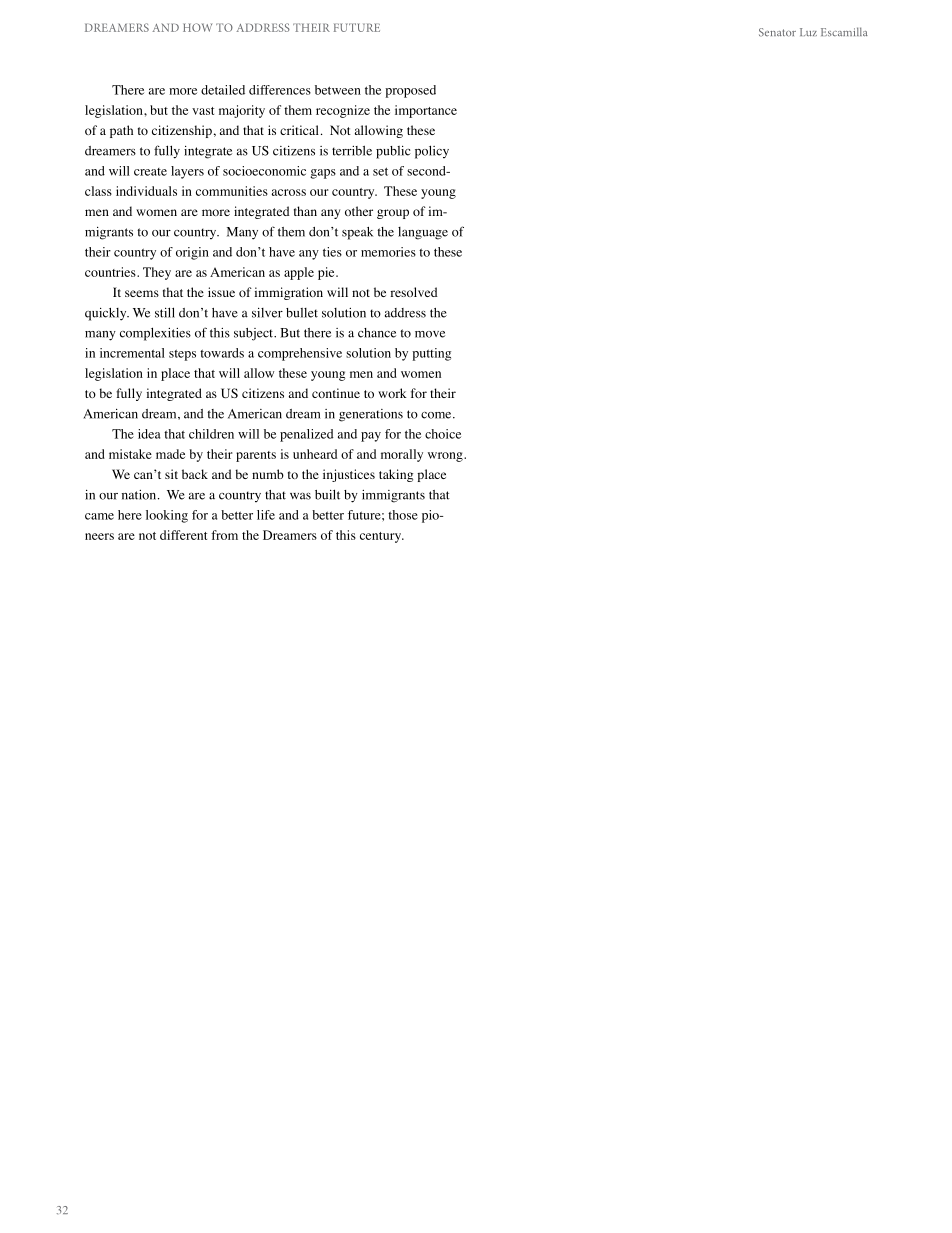 Image resolution: width=952 pixels, height=1233 pixels. Describe the element at coordinates (403, 515) in the image. I see `those` at that location.
